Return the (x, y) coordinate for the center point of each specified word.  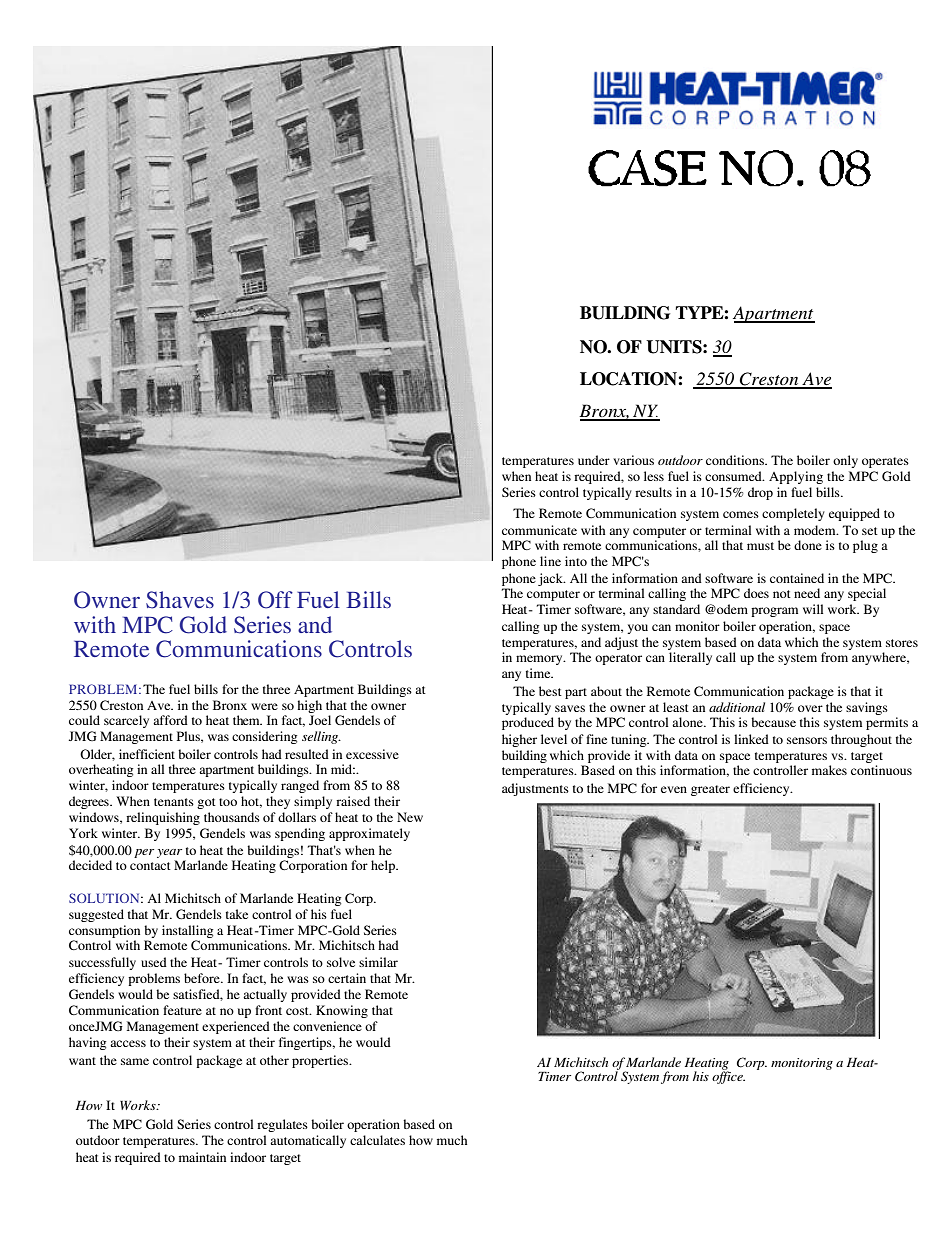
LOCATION (629, 379)
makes (829, 770)
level (554, 739)
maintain (202, 1157)
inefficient (147, 754)
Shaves (180, 600)
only (845, 461)
